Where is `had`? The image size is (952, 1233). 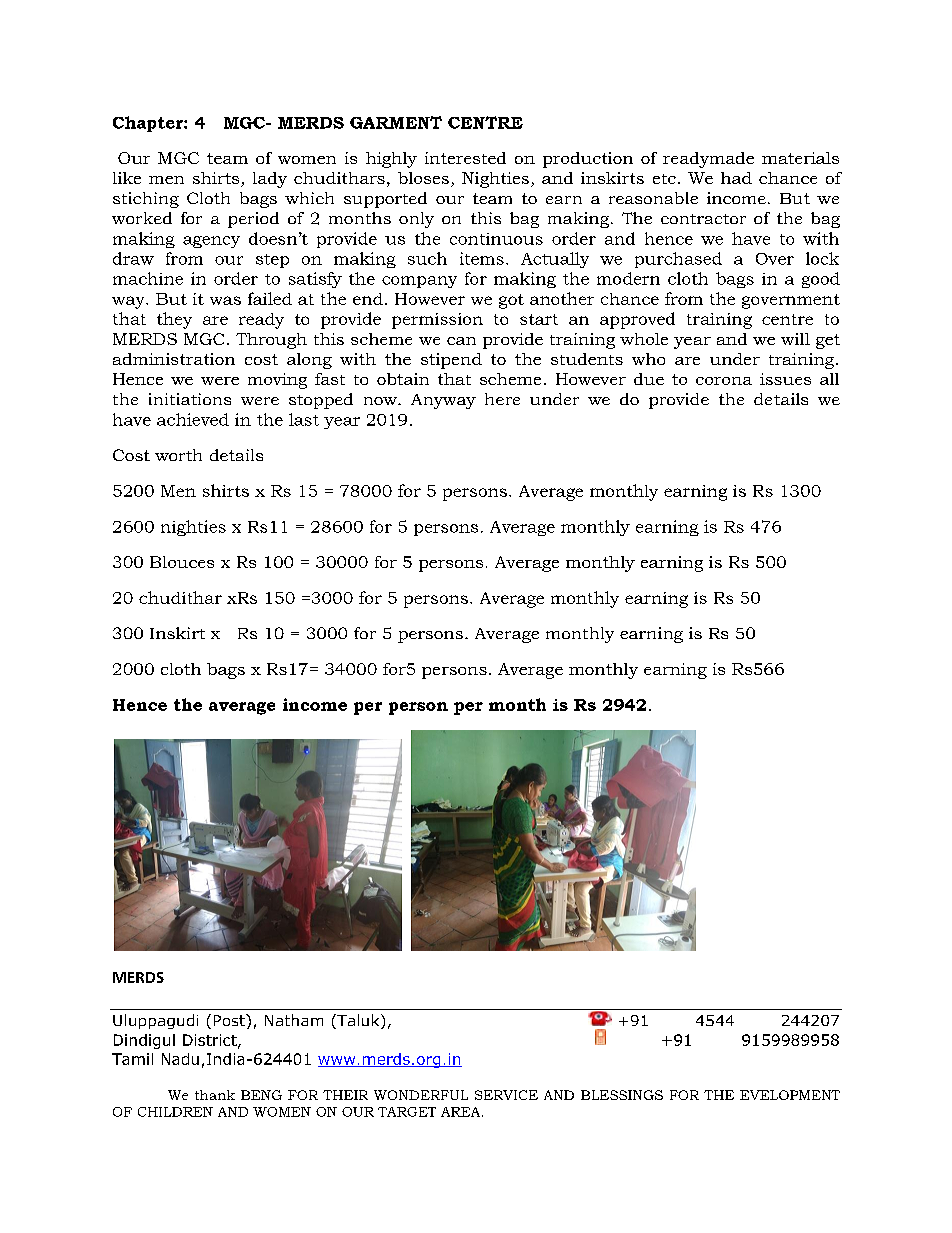 had is located at coordinates (736, 178).
